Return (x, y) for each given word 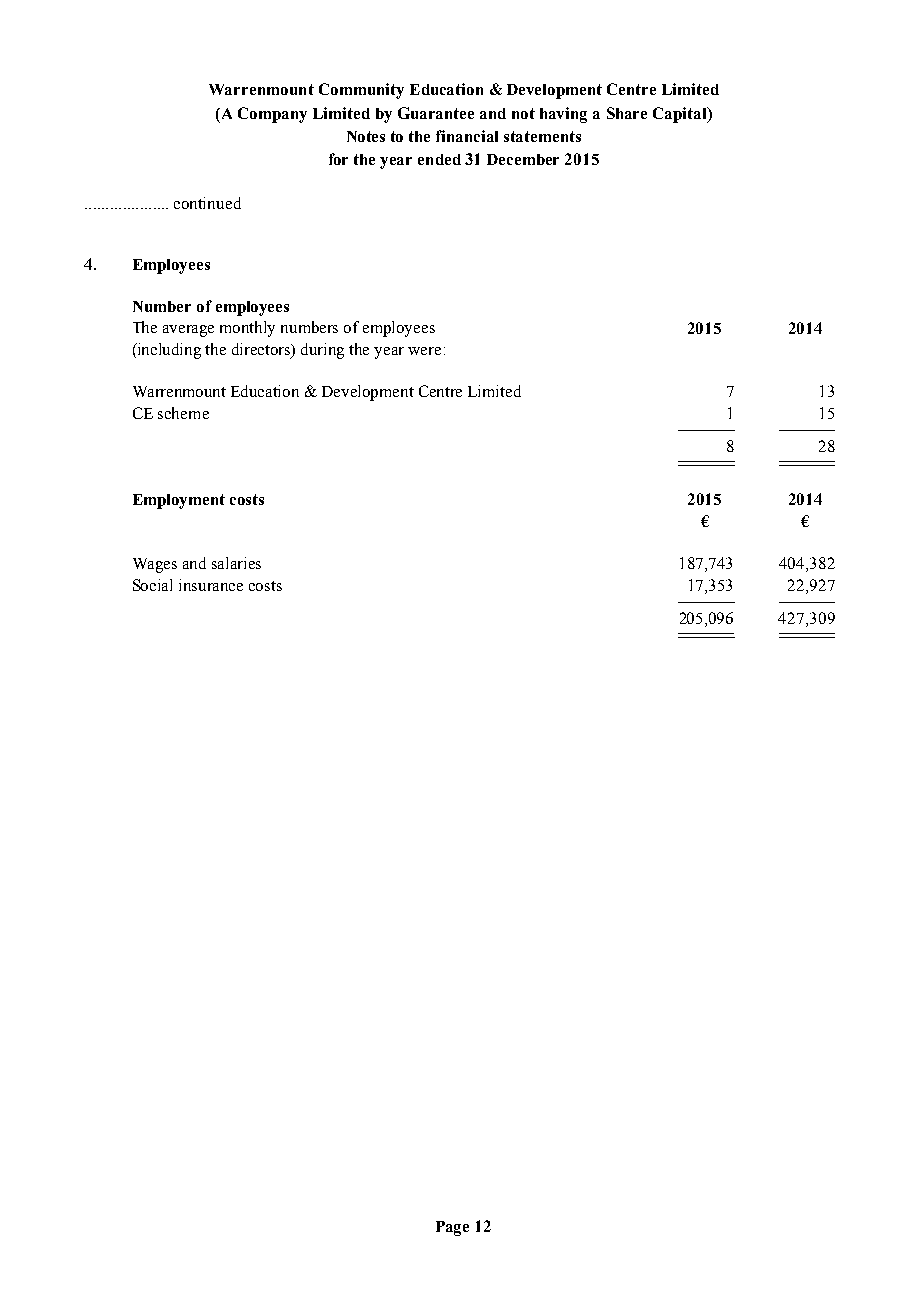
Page (452, 1228)
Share (627, 113)
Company (272, 115)
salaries (236, 563)
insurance (211, 585)
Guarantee (436, 113)
